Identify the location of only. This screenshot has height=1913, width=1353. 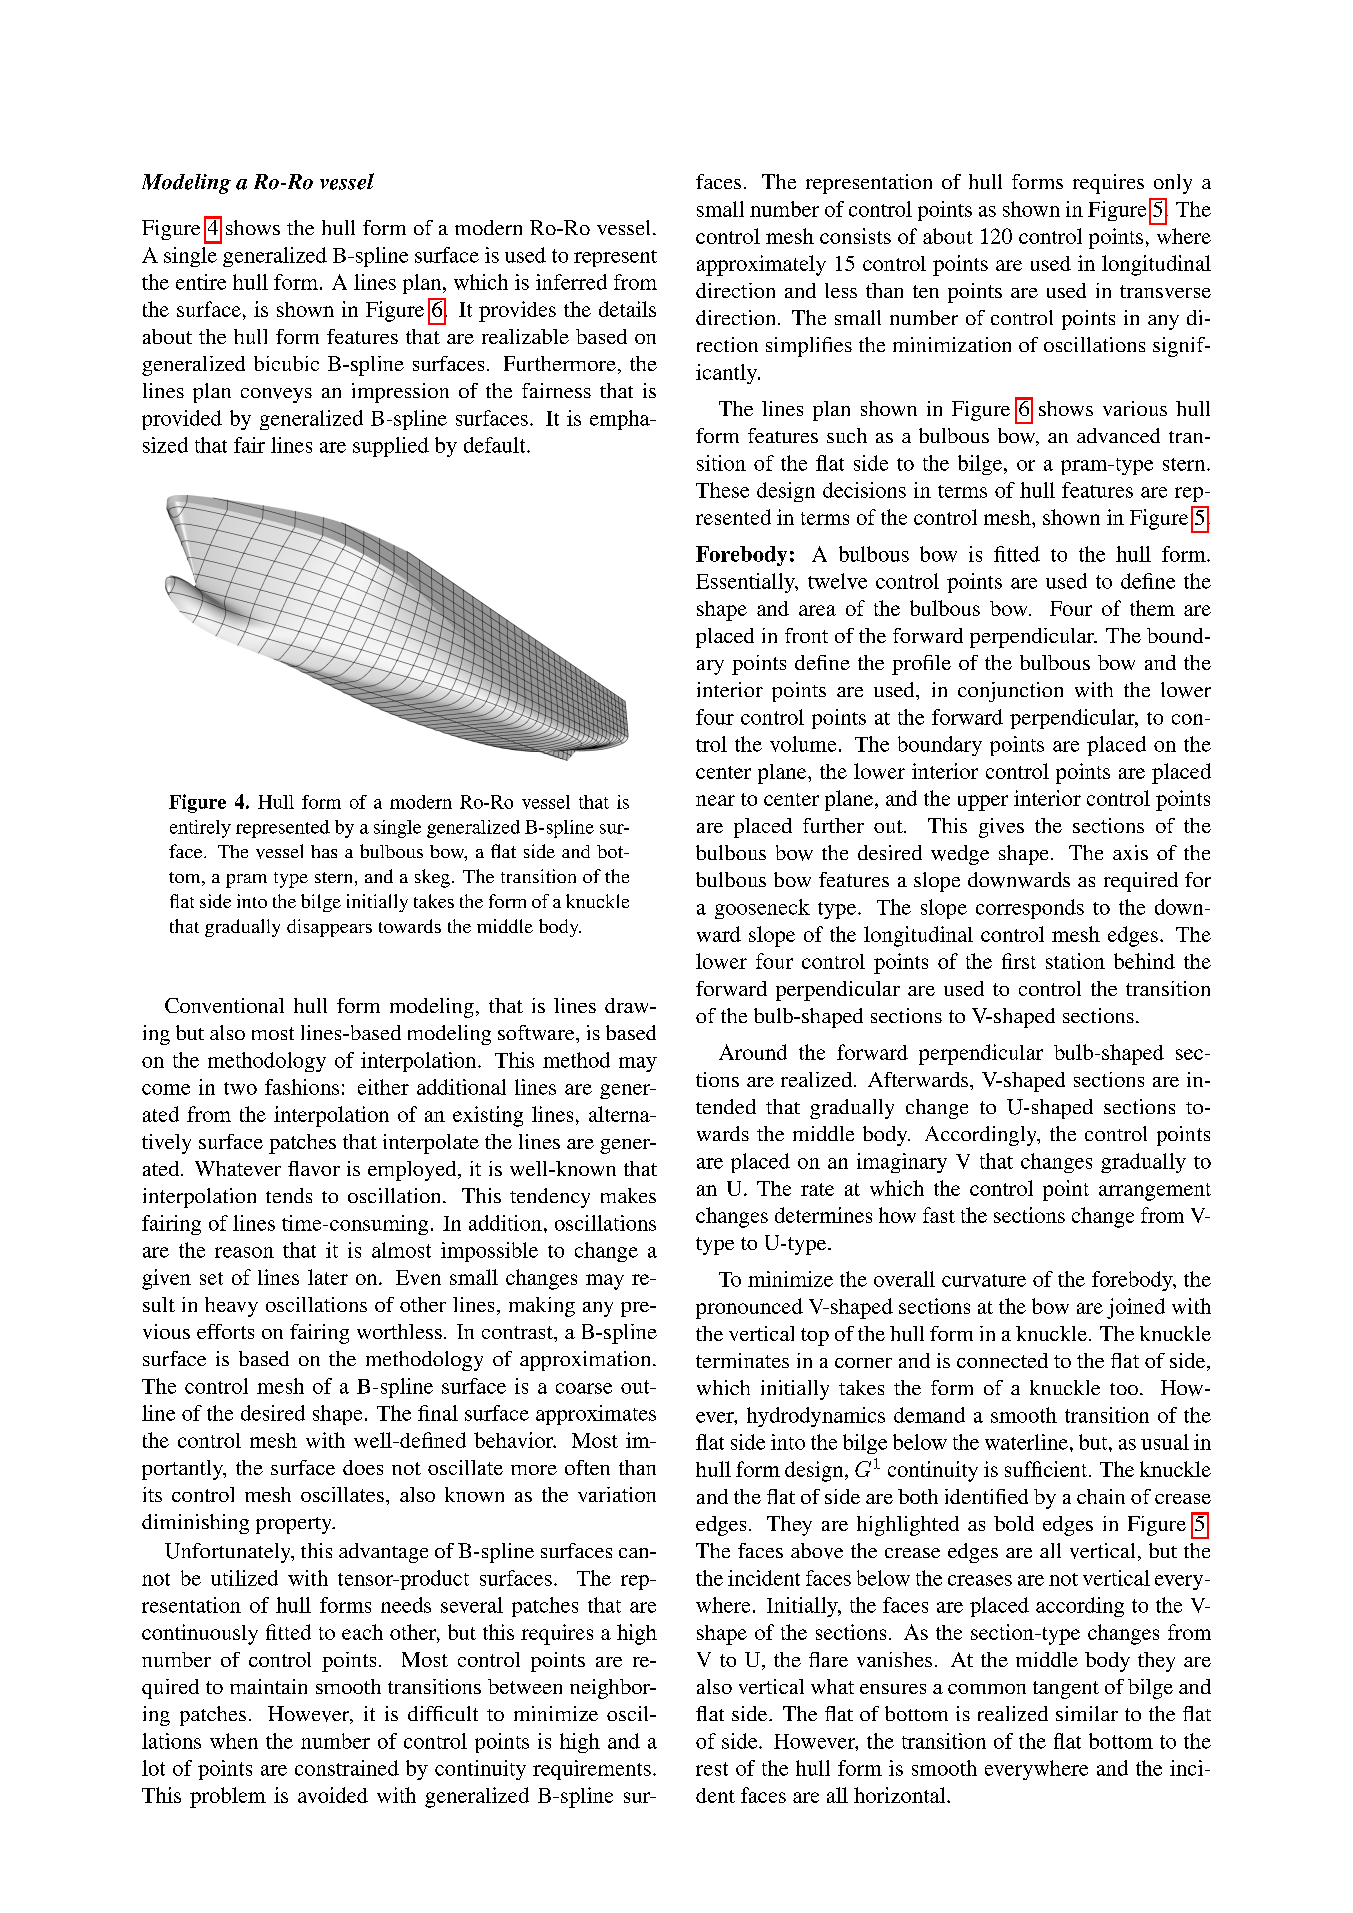
(1173, 184).
